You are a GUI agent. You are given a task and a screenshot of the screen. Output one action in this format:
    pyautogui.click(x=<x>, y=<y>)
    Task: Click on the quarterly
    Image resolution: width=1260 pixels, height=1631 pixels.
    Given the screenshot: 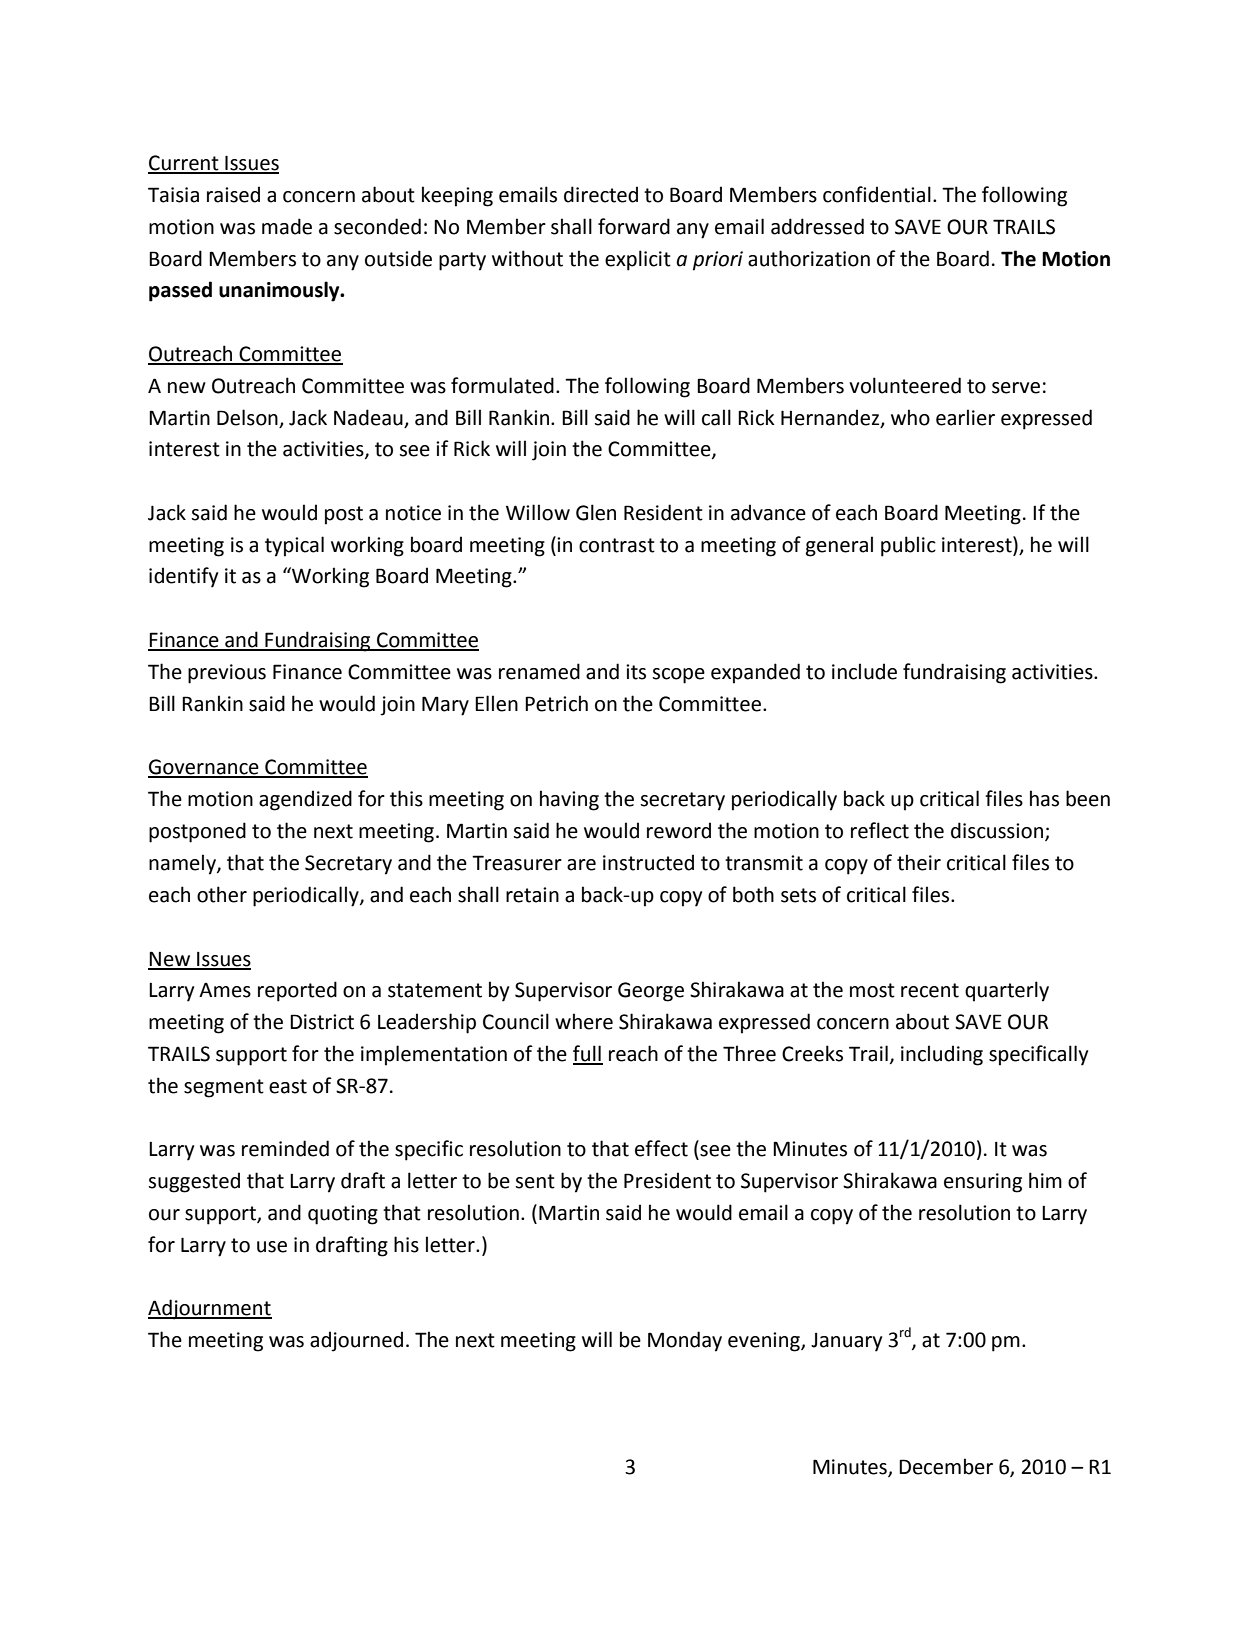 What is the action you would take?
    pyautogui.click(x=1007, y=991)
